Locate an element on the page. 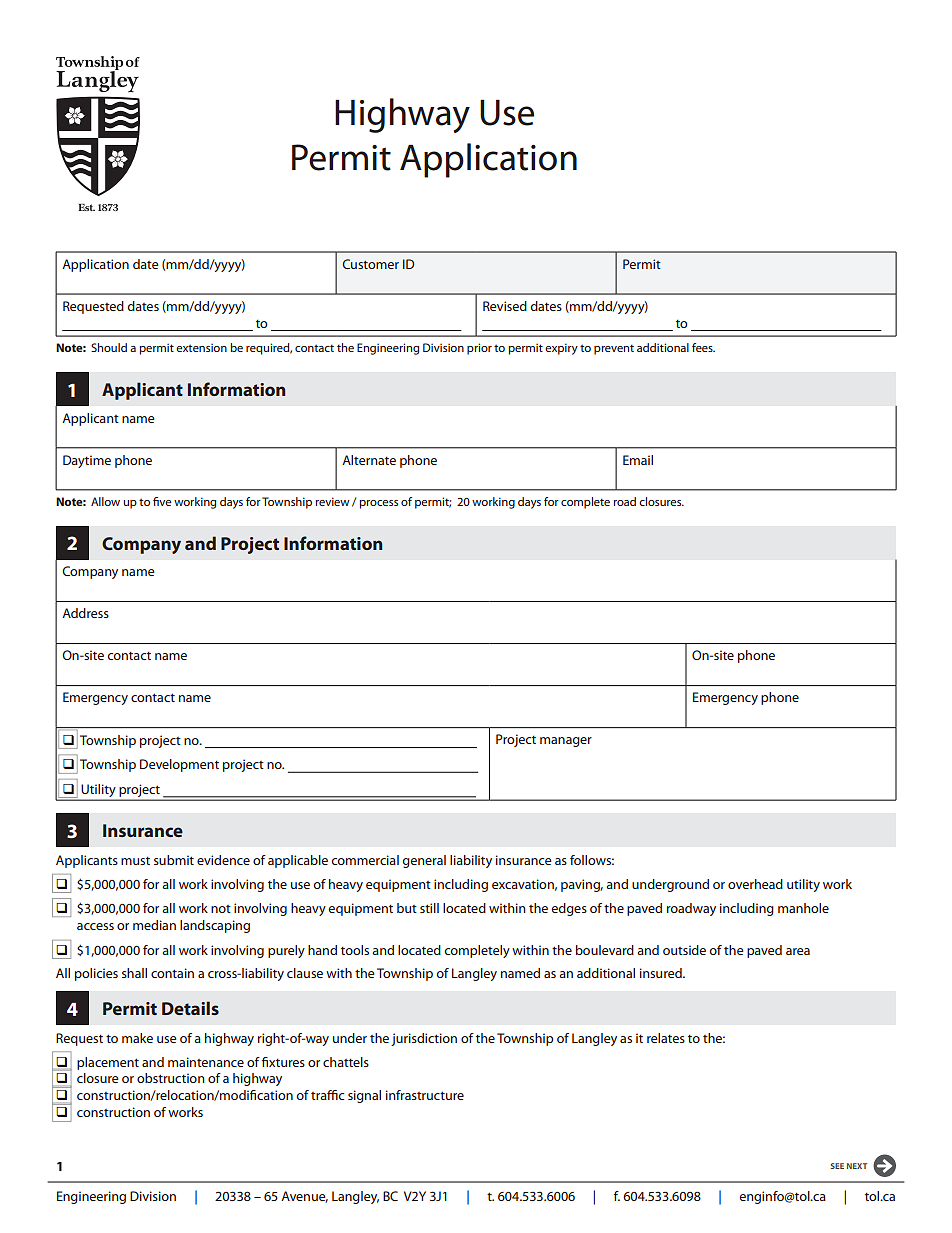  Address is located at coordinates (85, 613).
